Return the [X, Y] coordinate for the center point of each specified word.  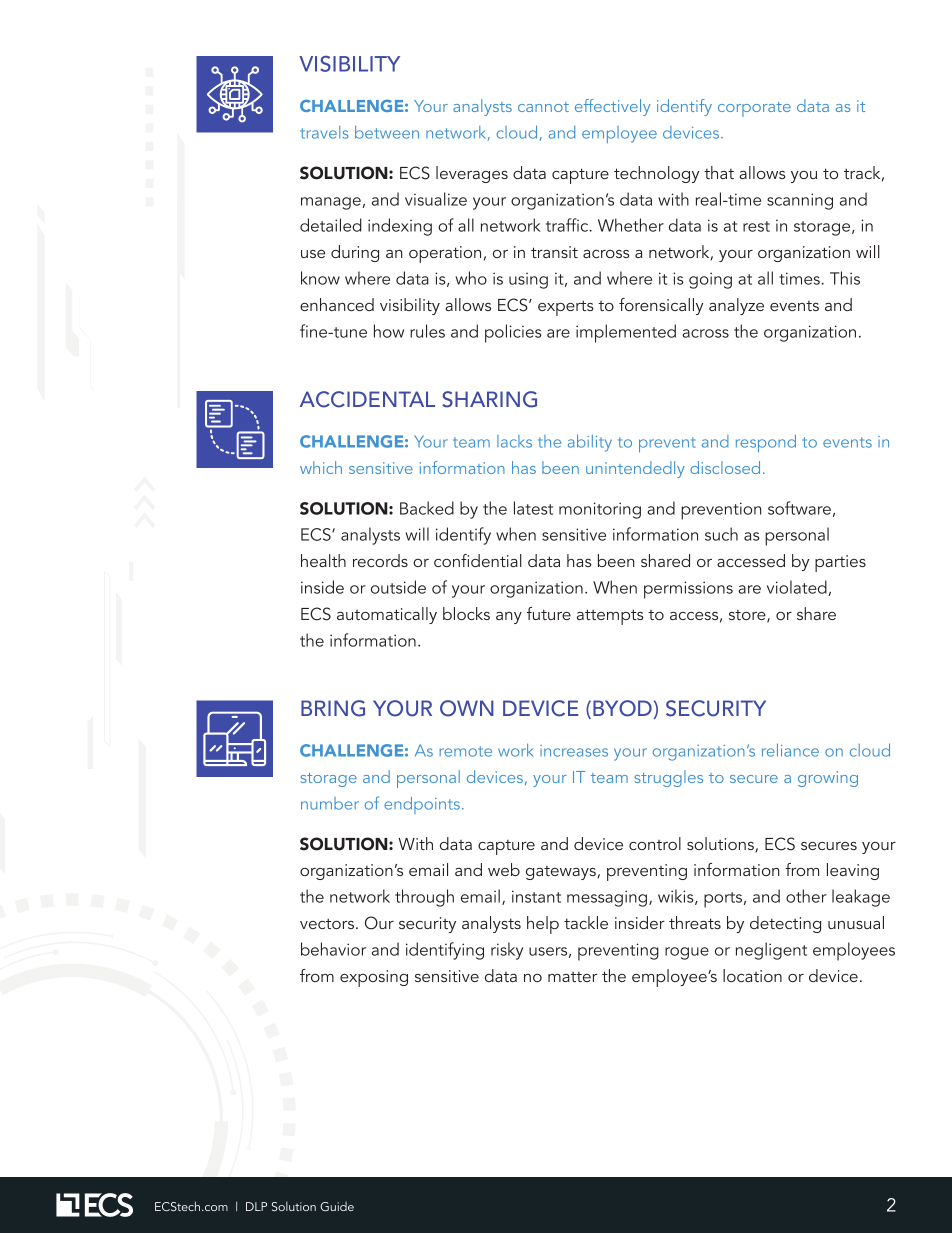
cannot [543, 107]
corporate [754, 109]
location [752, 975]
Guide [337, 1206]
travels [324, 132]
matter [572, 977]
